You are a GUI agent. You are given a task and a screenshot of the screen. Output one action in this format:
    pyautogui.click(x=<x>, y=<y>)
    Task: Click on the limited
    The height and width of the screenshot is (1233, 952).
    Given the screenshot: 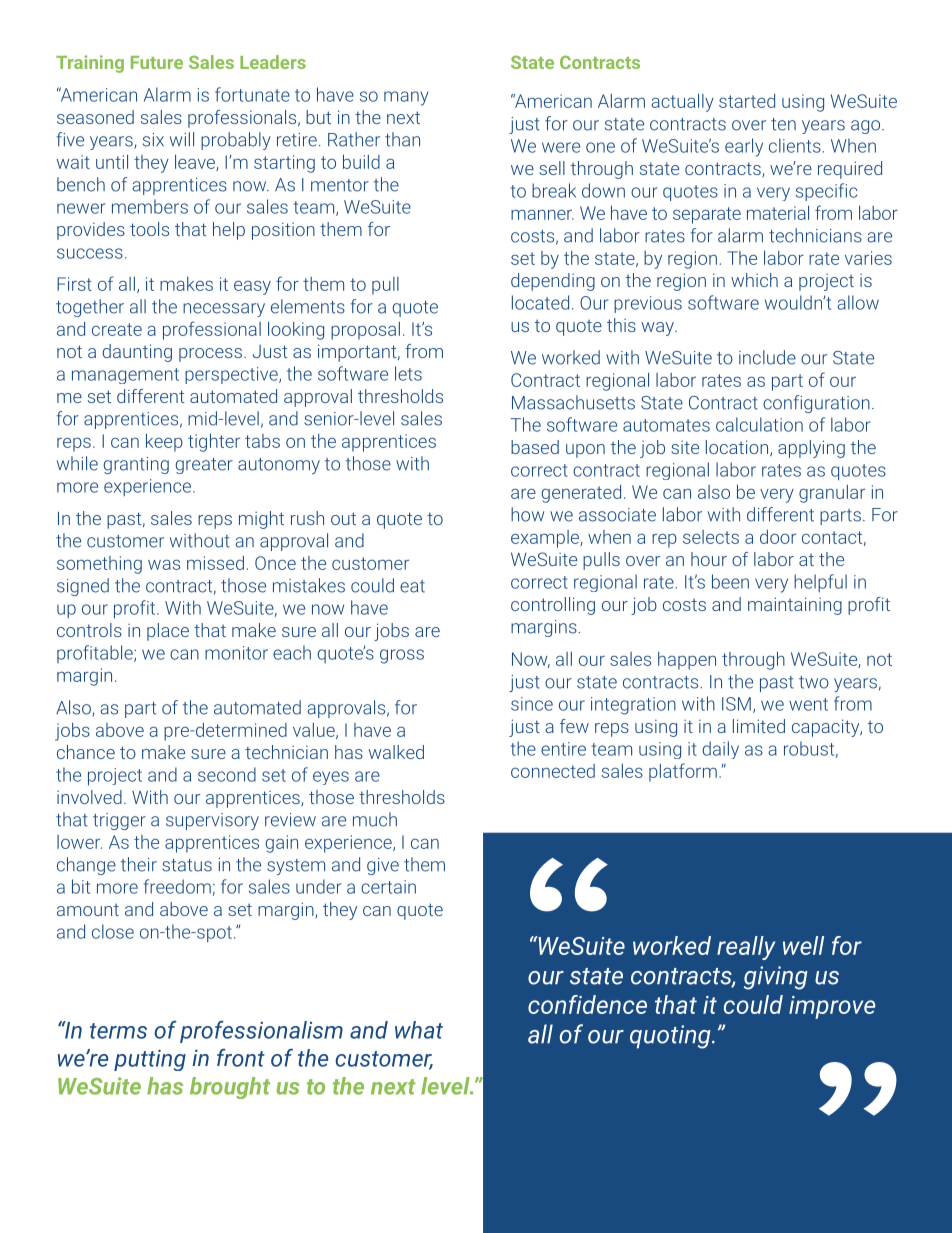 What is the action you would take?
    pyautogui.click(x=759, y=726)
